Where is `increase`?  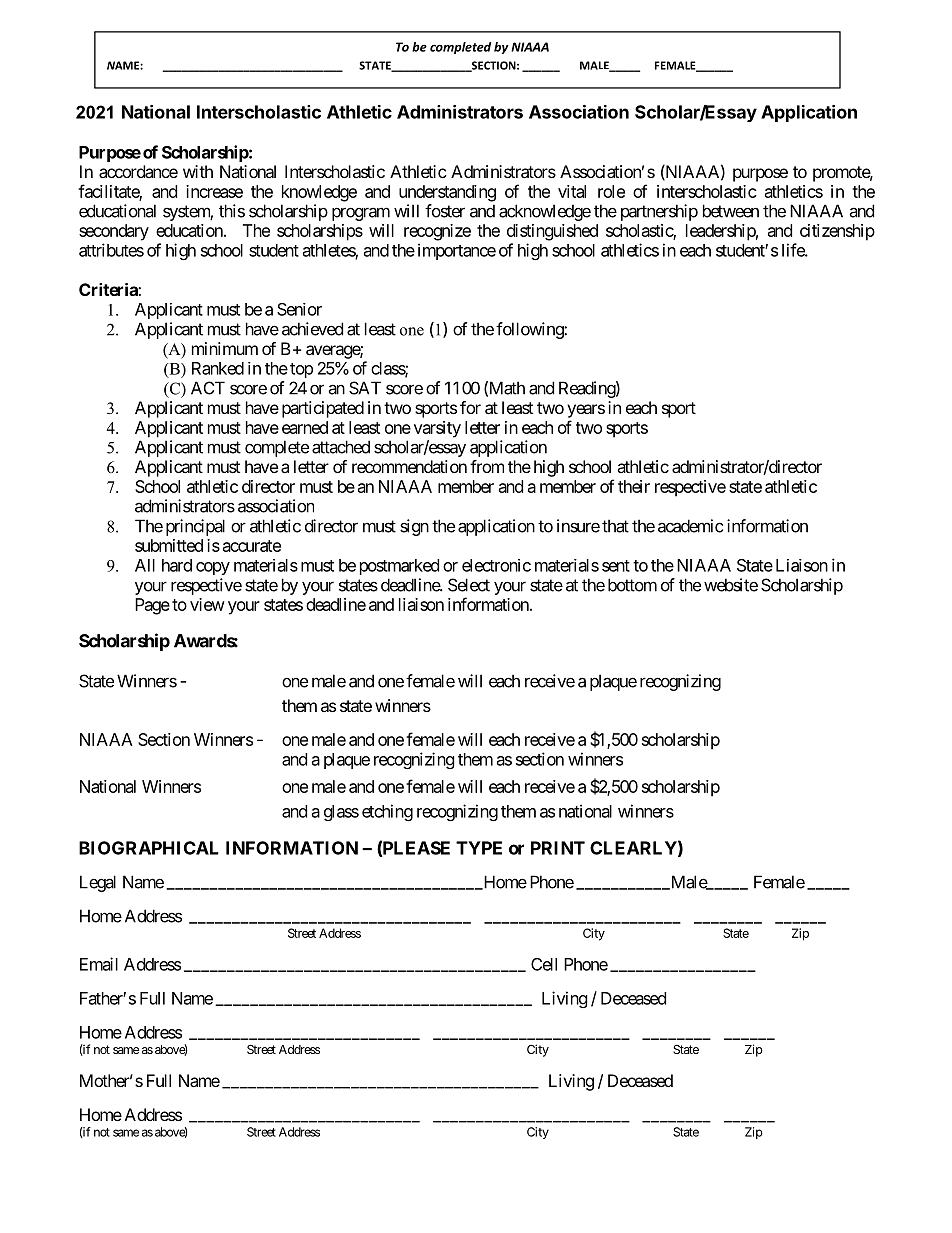
increase is located at coordinates (214, 191).
